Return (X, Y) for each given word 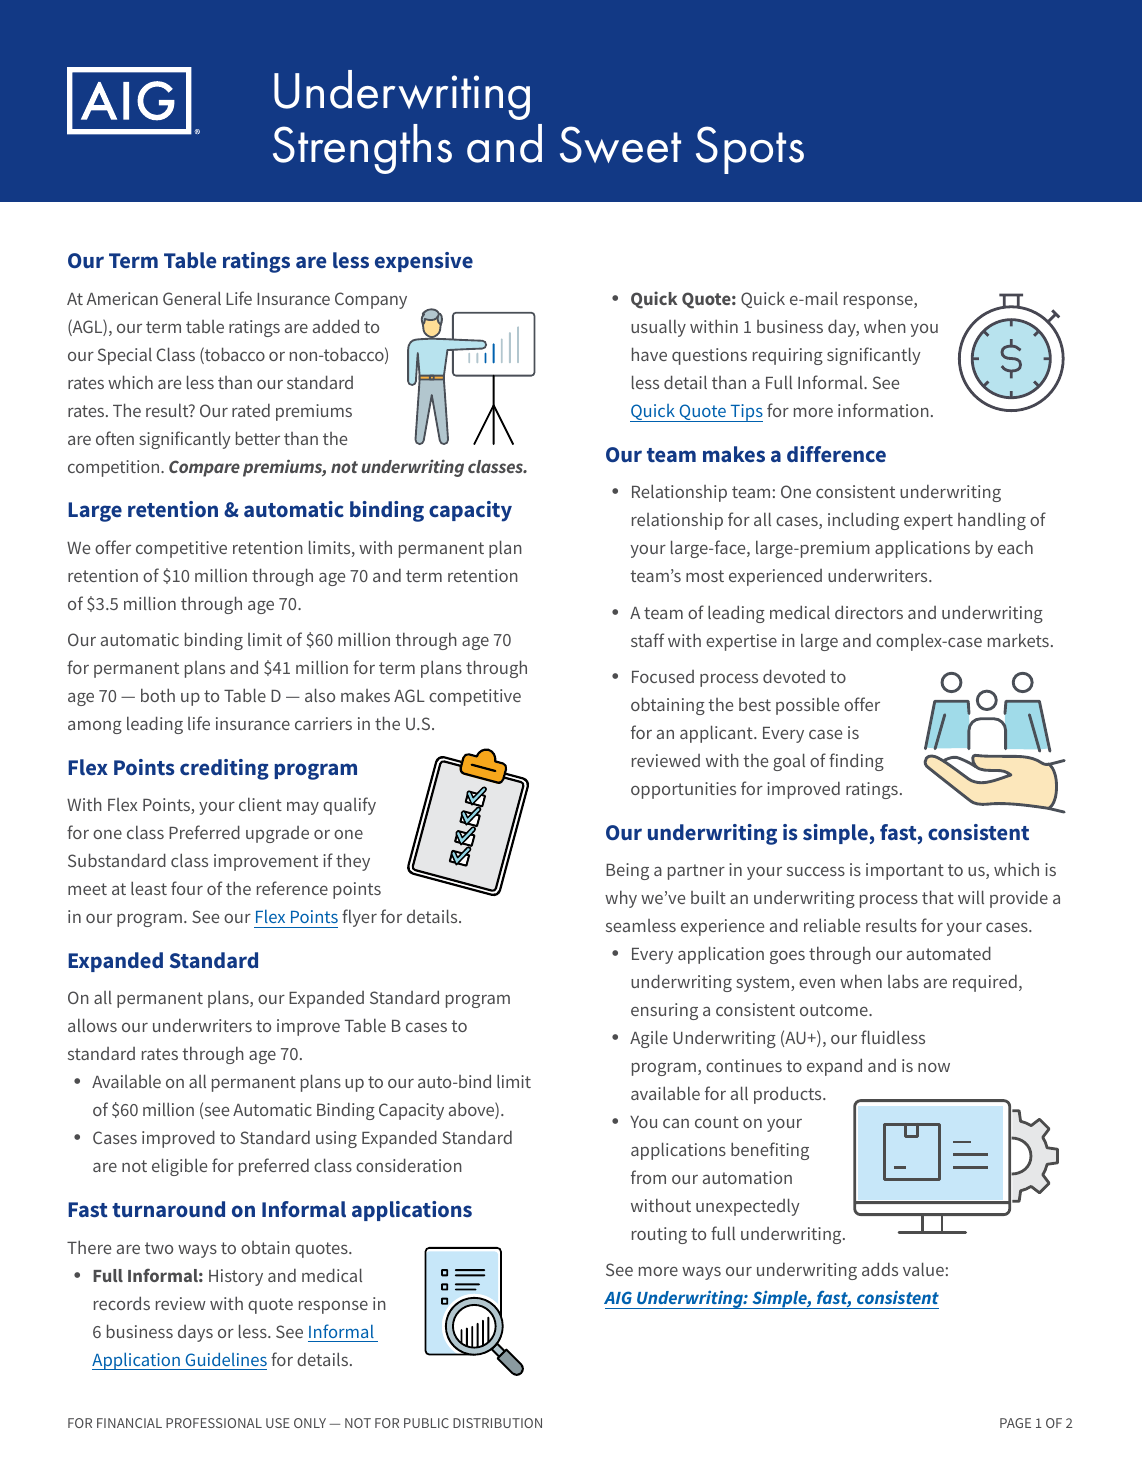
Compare (204, 468)
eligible (179, 1167)
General (192, 298)
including (863, 521)
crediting (224, 769)
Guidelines (226, 1359)
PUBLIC (426, 1423)
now (934, 1067)
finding (856, 762)
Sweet (620, 144)
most (705, 576)
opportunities (683, 790)
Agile (649, 1039)
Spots (750, 150)
